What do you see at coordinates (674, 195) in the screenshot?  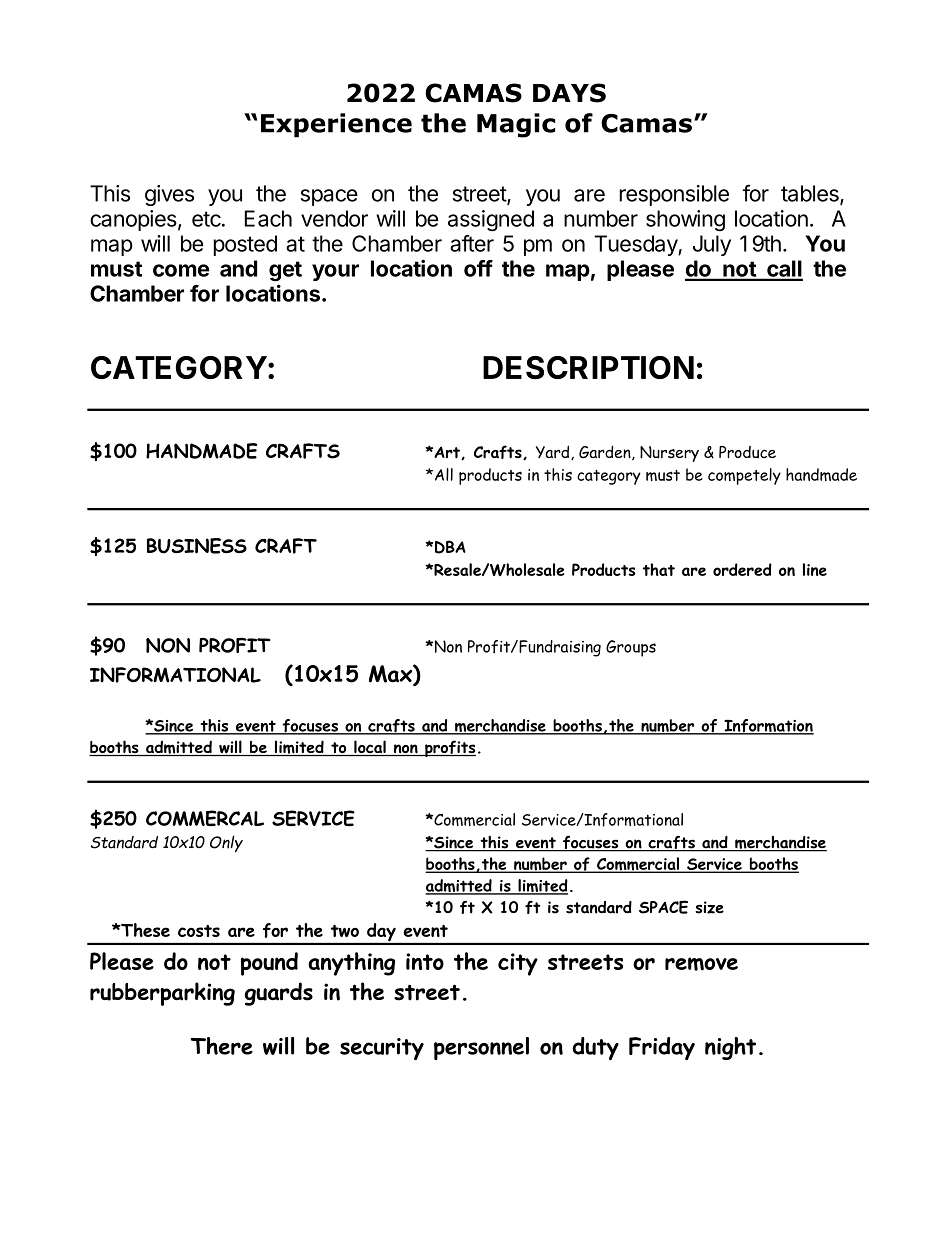 I see `responsible` at bounding box center [674, 195].
